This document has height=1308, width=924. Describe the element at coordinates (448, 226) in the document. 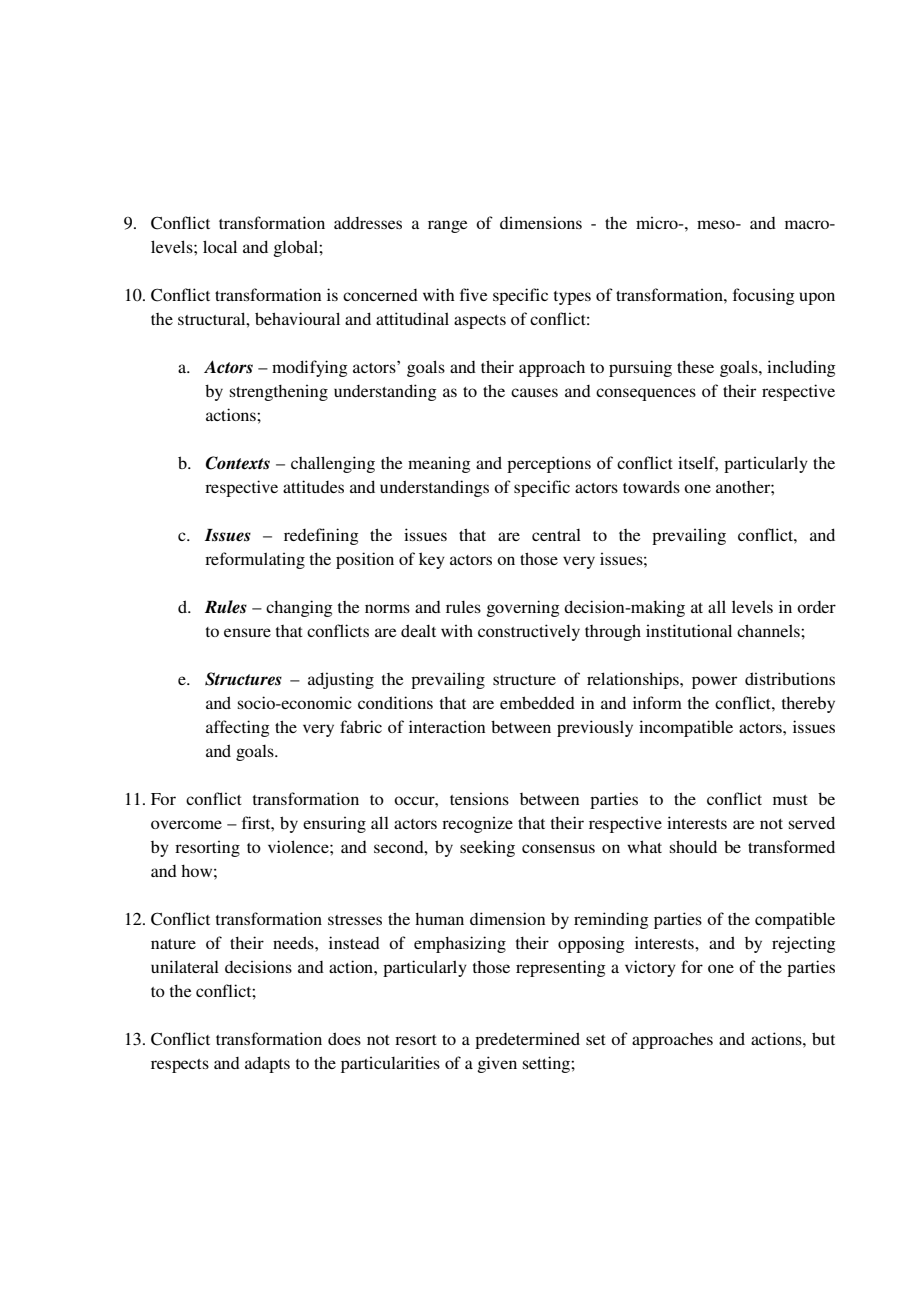

I see `range` at that location.
